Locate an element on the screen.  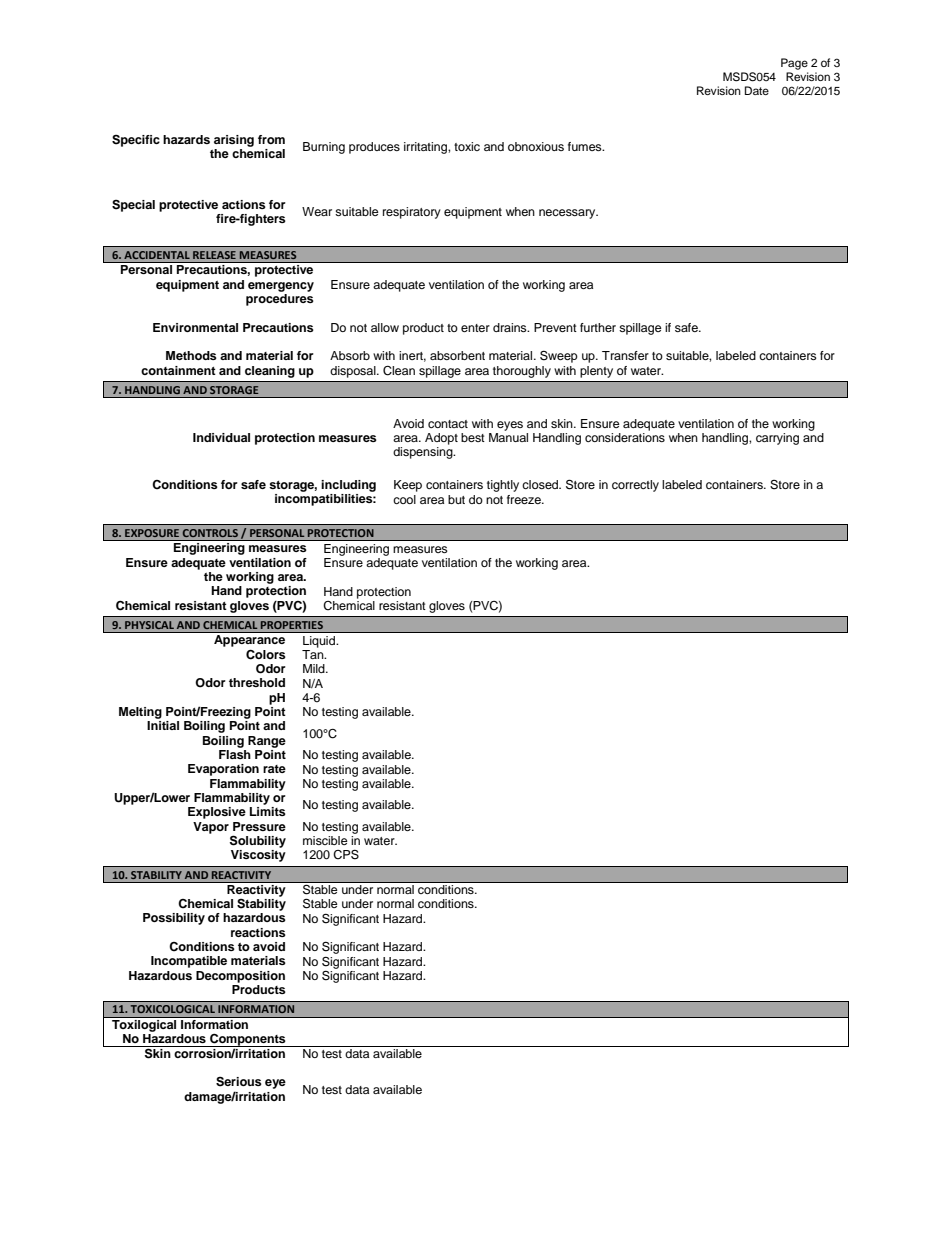
carrying is located at coordinates (777, 439).
